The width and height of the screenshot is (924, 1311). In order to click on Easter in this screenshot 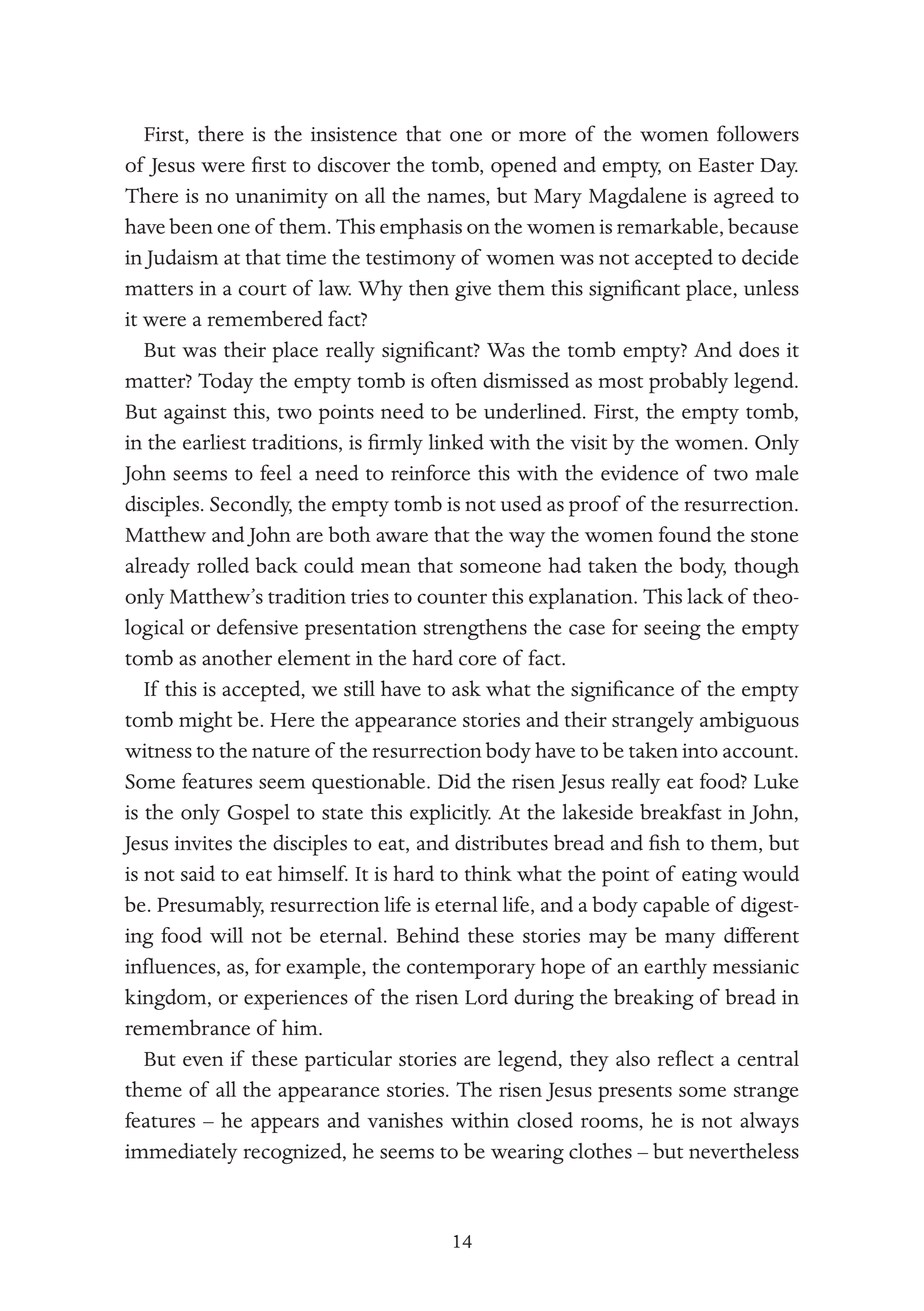, I will do `click(726, 165)`.
